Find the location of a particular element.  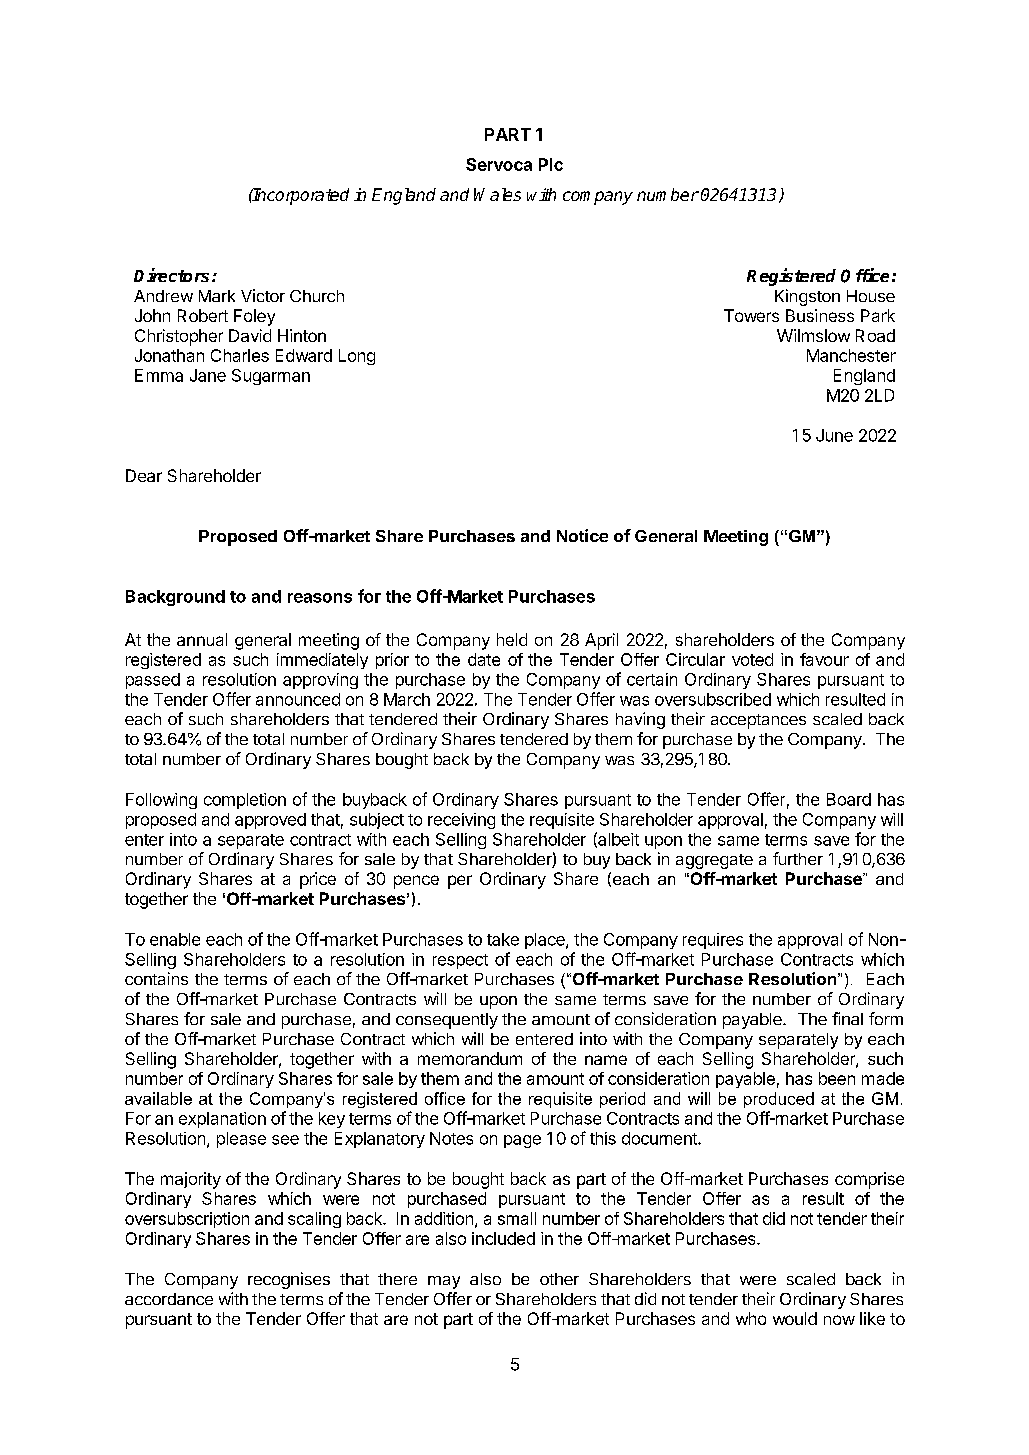

been is located at coordinates (837, 1078).
